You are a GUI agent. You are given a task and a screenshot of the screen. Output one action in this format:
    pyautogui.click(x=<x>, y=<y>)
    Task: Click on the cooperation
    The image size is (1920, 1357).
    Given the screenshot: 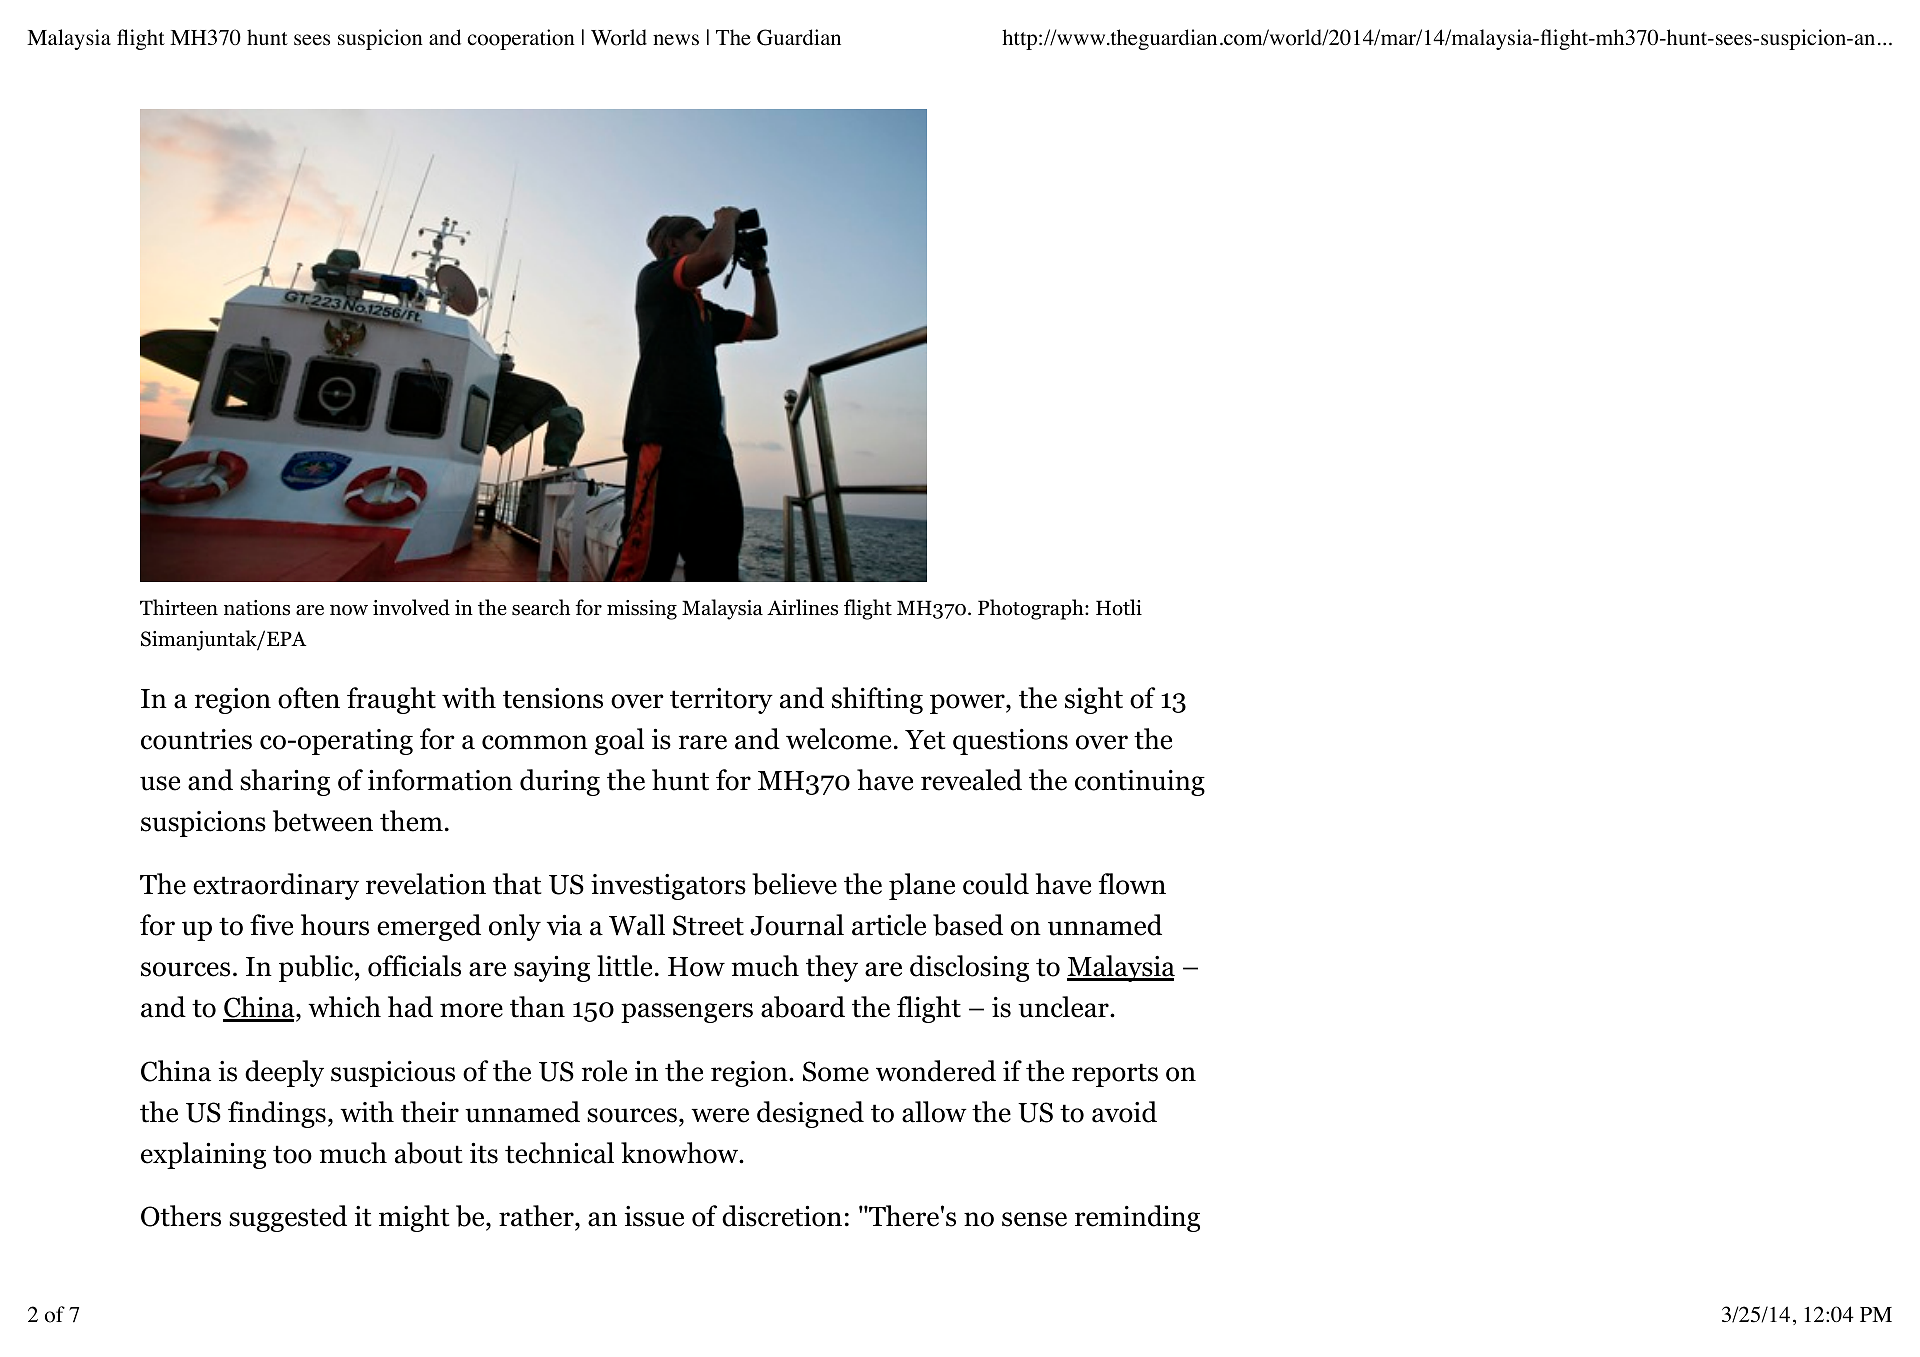 What is the action you would take?
    pyautogui.click(x=521, y=39)
